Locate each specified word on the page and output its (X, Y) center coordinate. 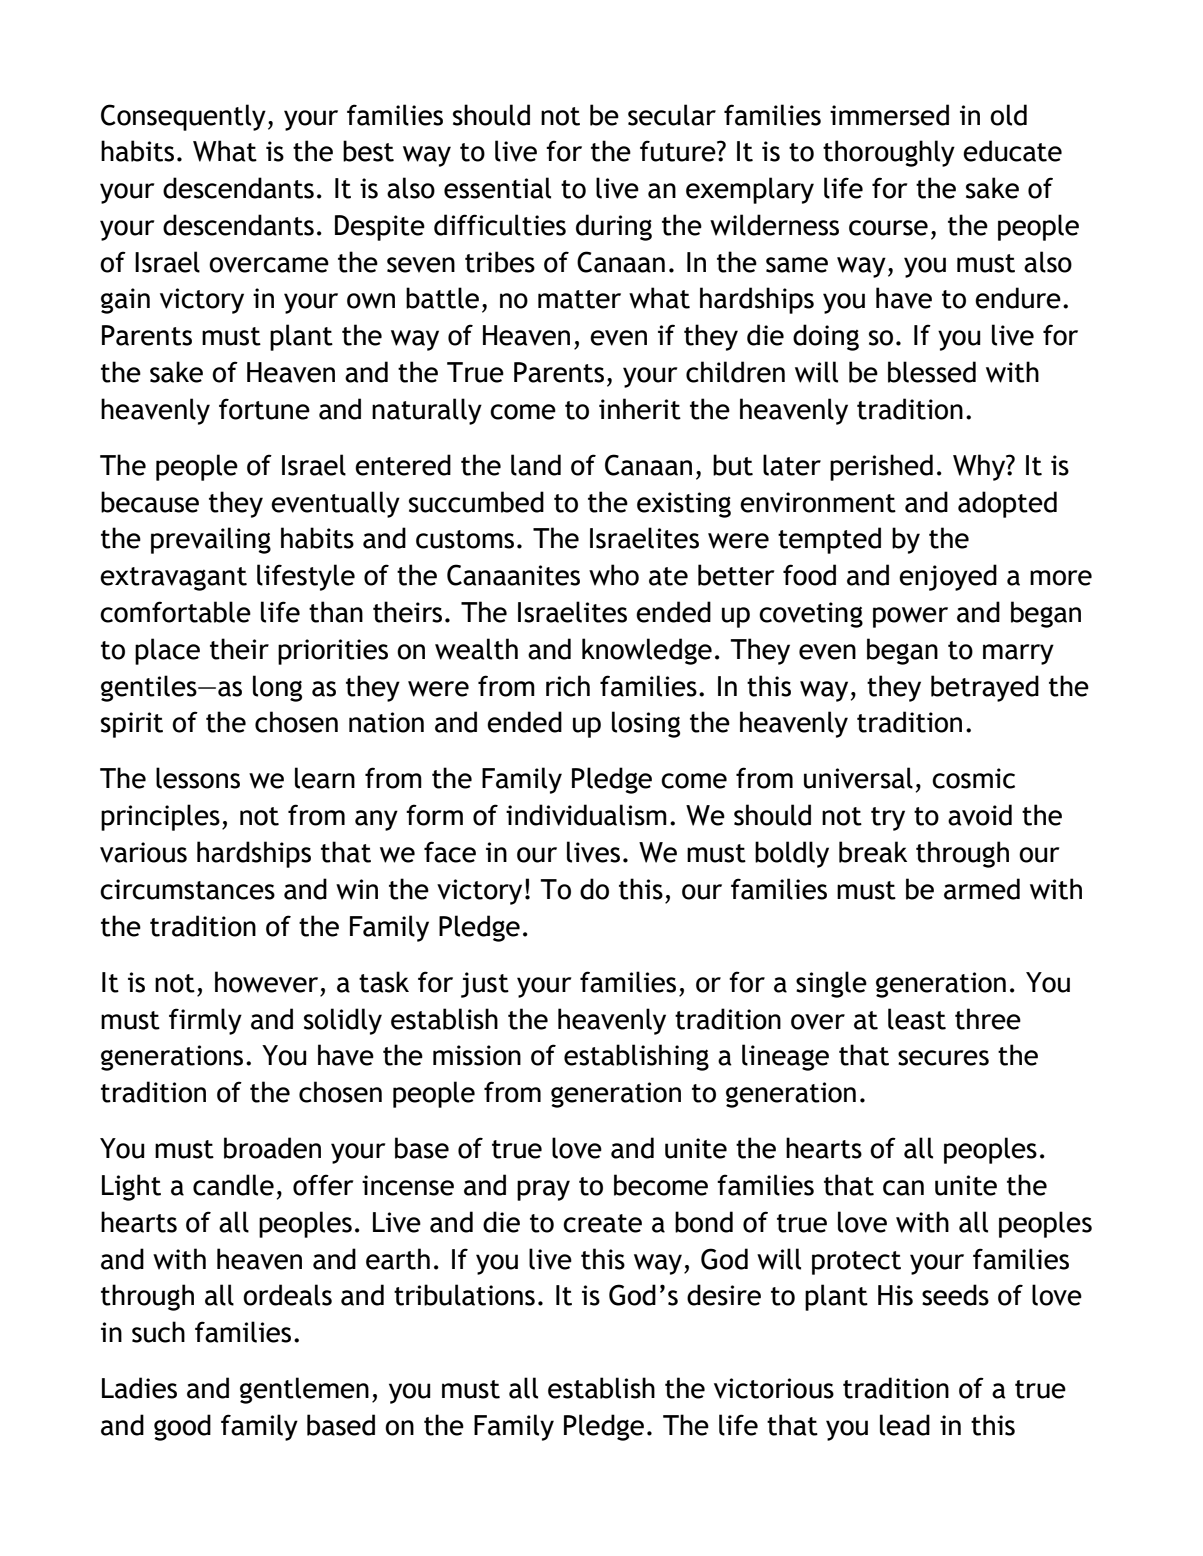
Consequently (183, 117)
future (679, 151)
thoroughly (889, 153)
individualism (586, 815)
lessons (198, 778)
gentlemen (304, 1390)
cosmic (973, 778)
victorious (774, 1388)
